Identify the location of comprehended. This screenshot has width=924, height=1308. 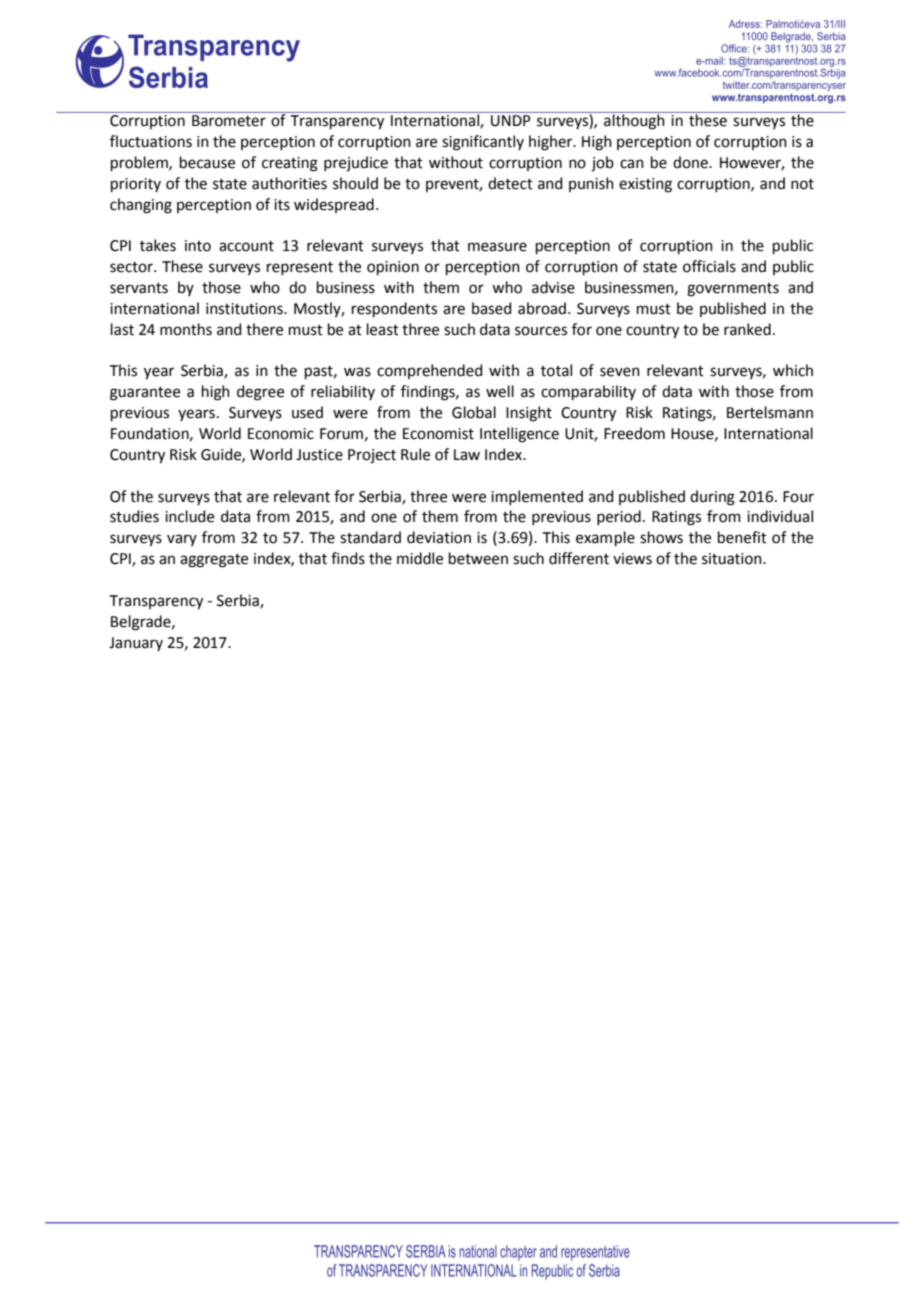
(430, 371).
